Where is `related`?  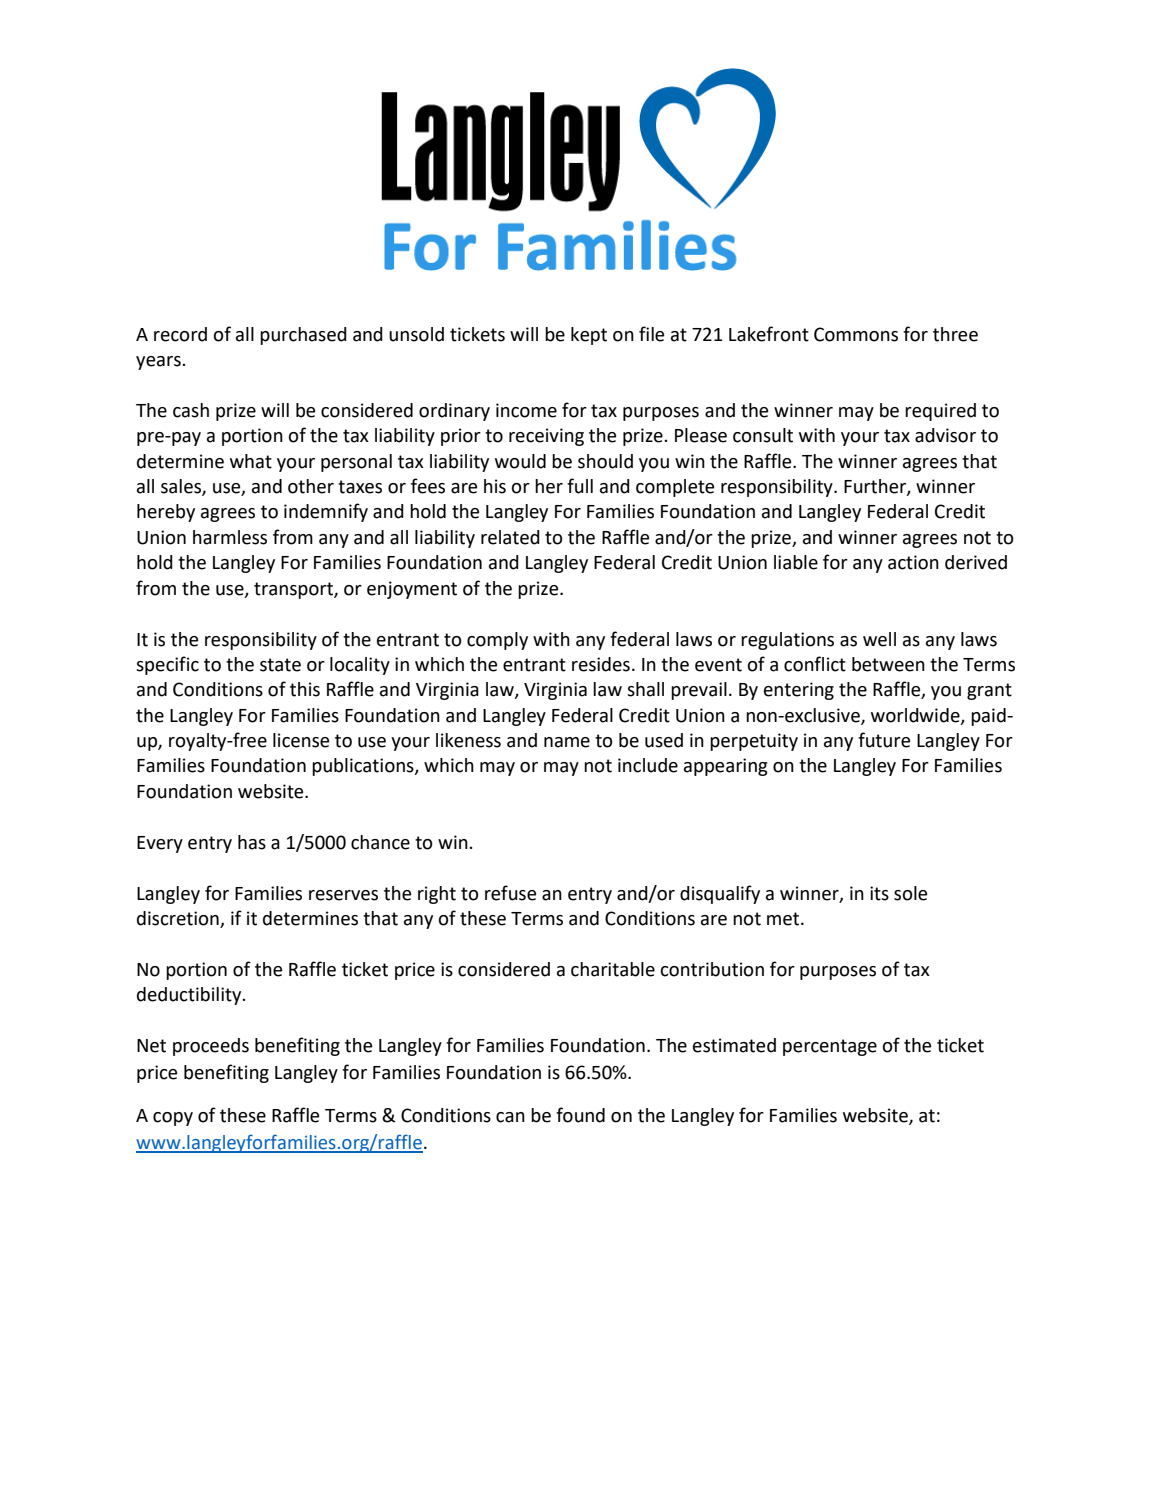
related is located at coordinates (510, 537).
